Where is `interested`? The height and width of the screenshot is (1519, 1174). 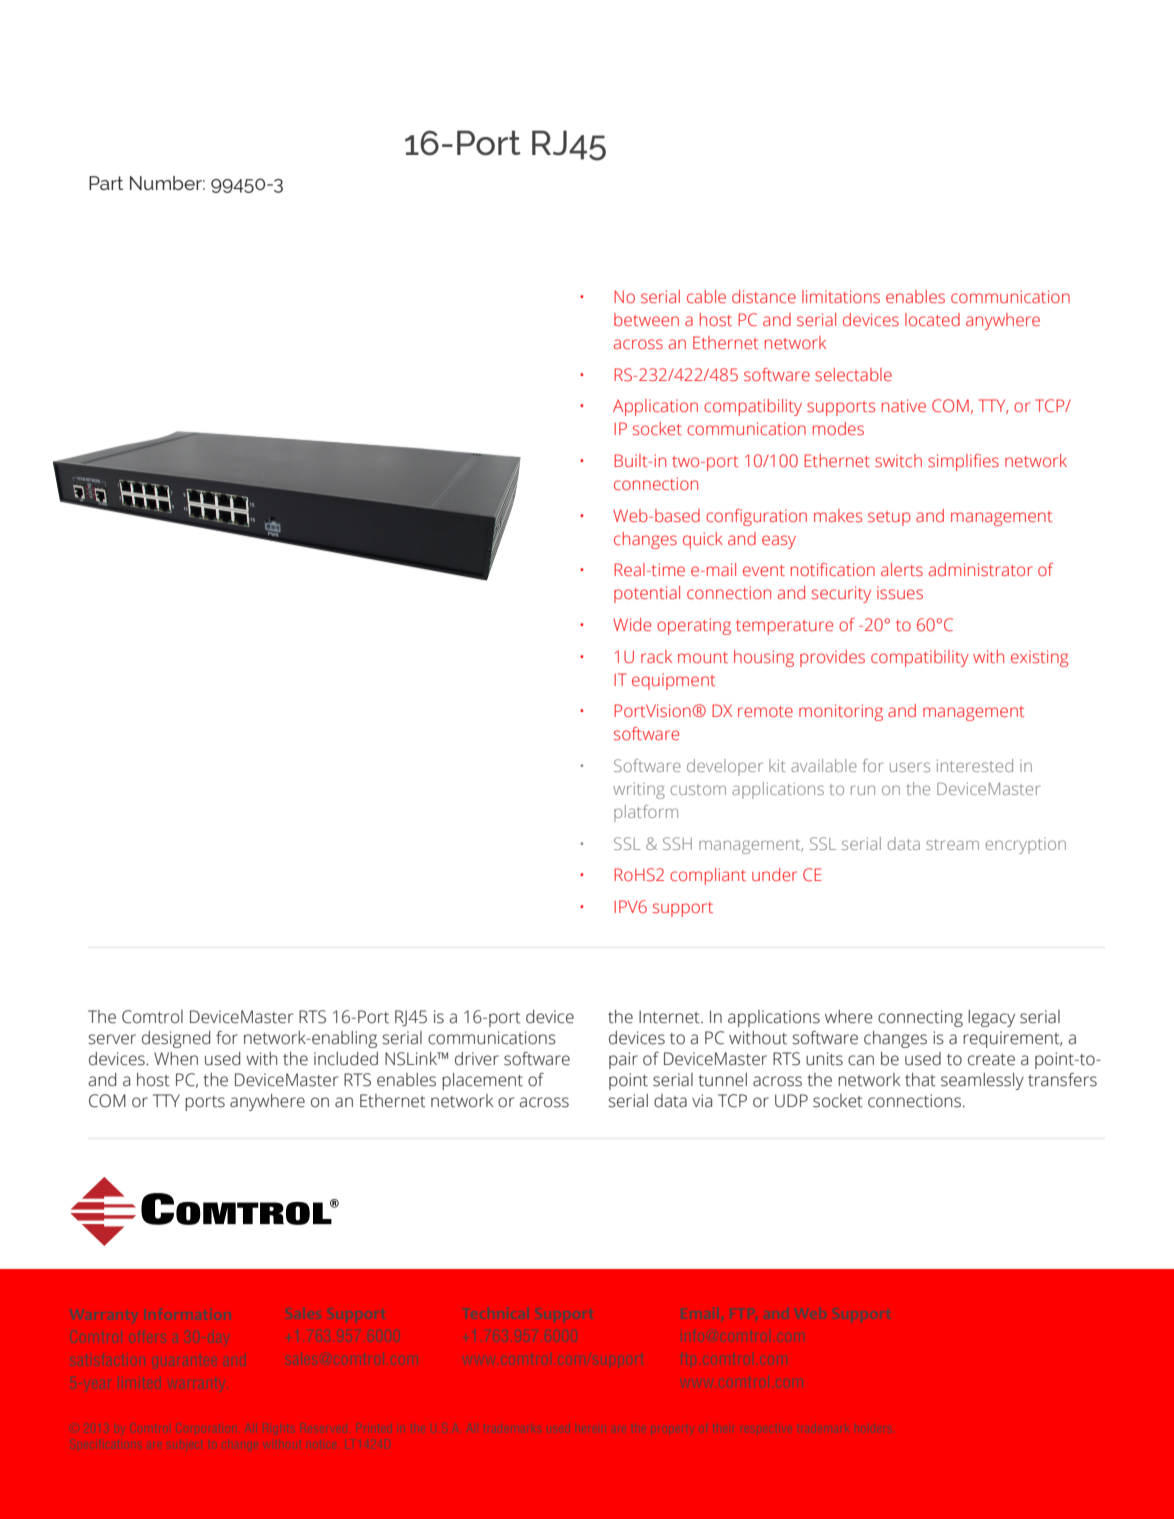 interested is located at coordinates (975, 765).
